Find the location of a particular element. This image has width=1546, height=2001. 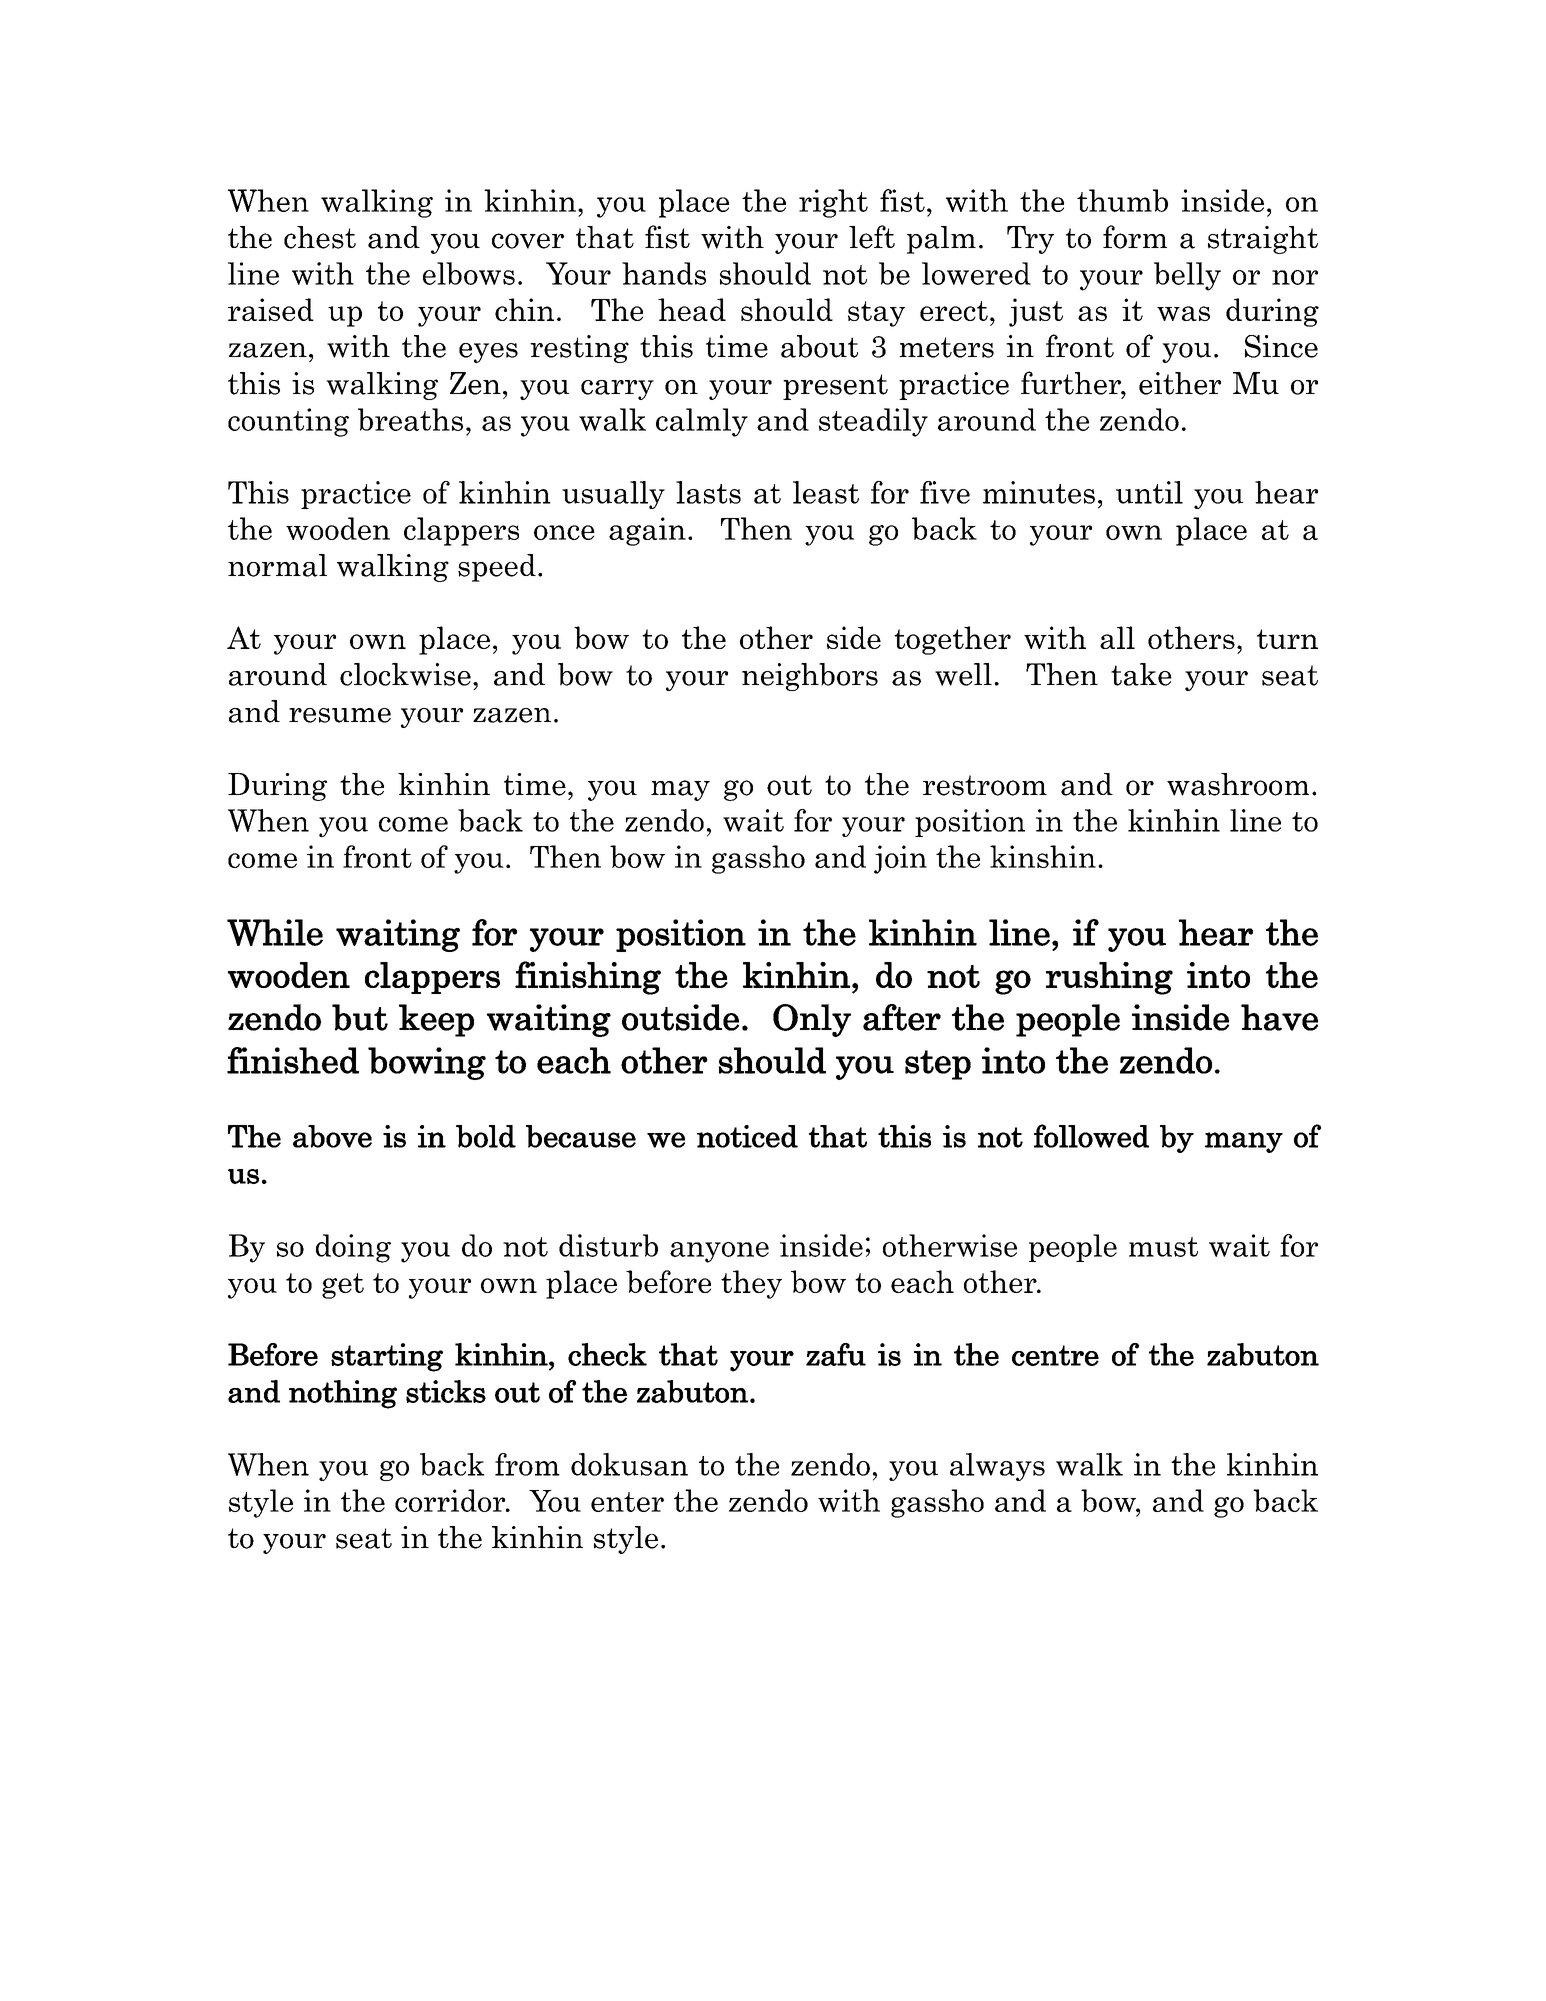

chest is located at coordinates (320, 237).
